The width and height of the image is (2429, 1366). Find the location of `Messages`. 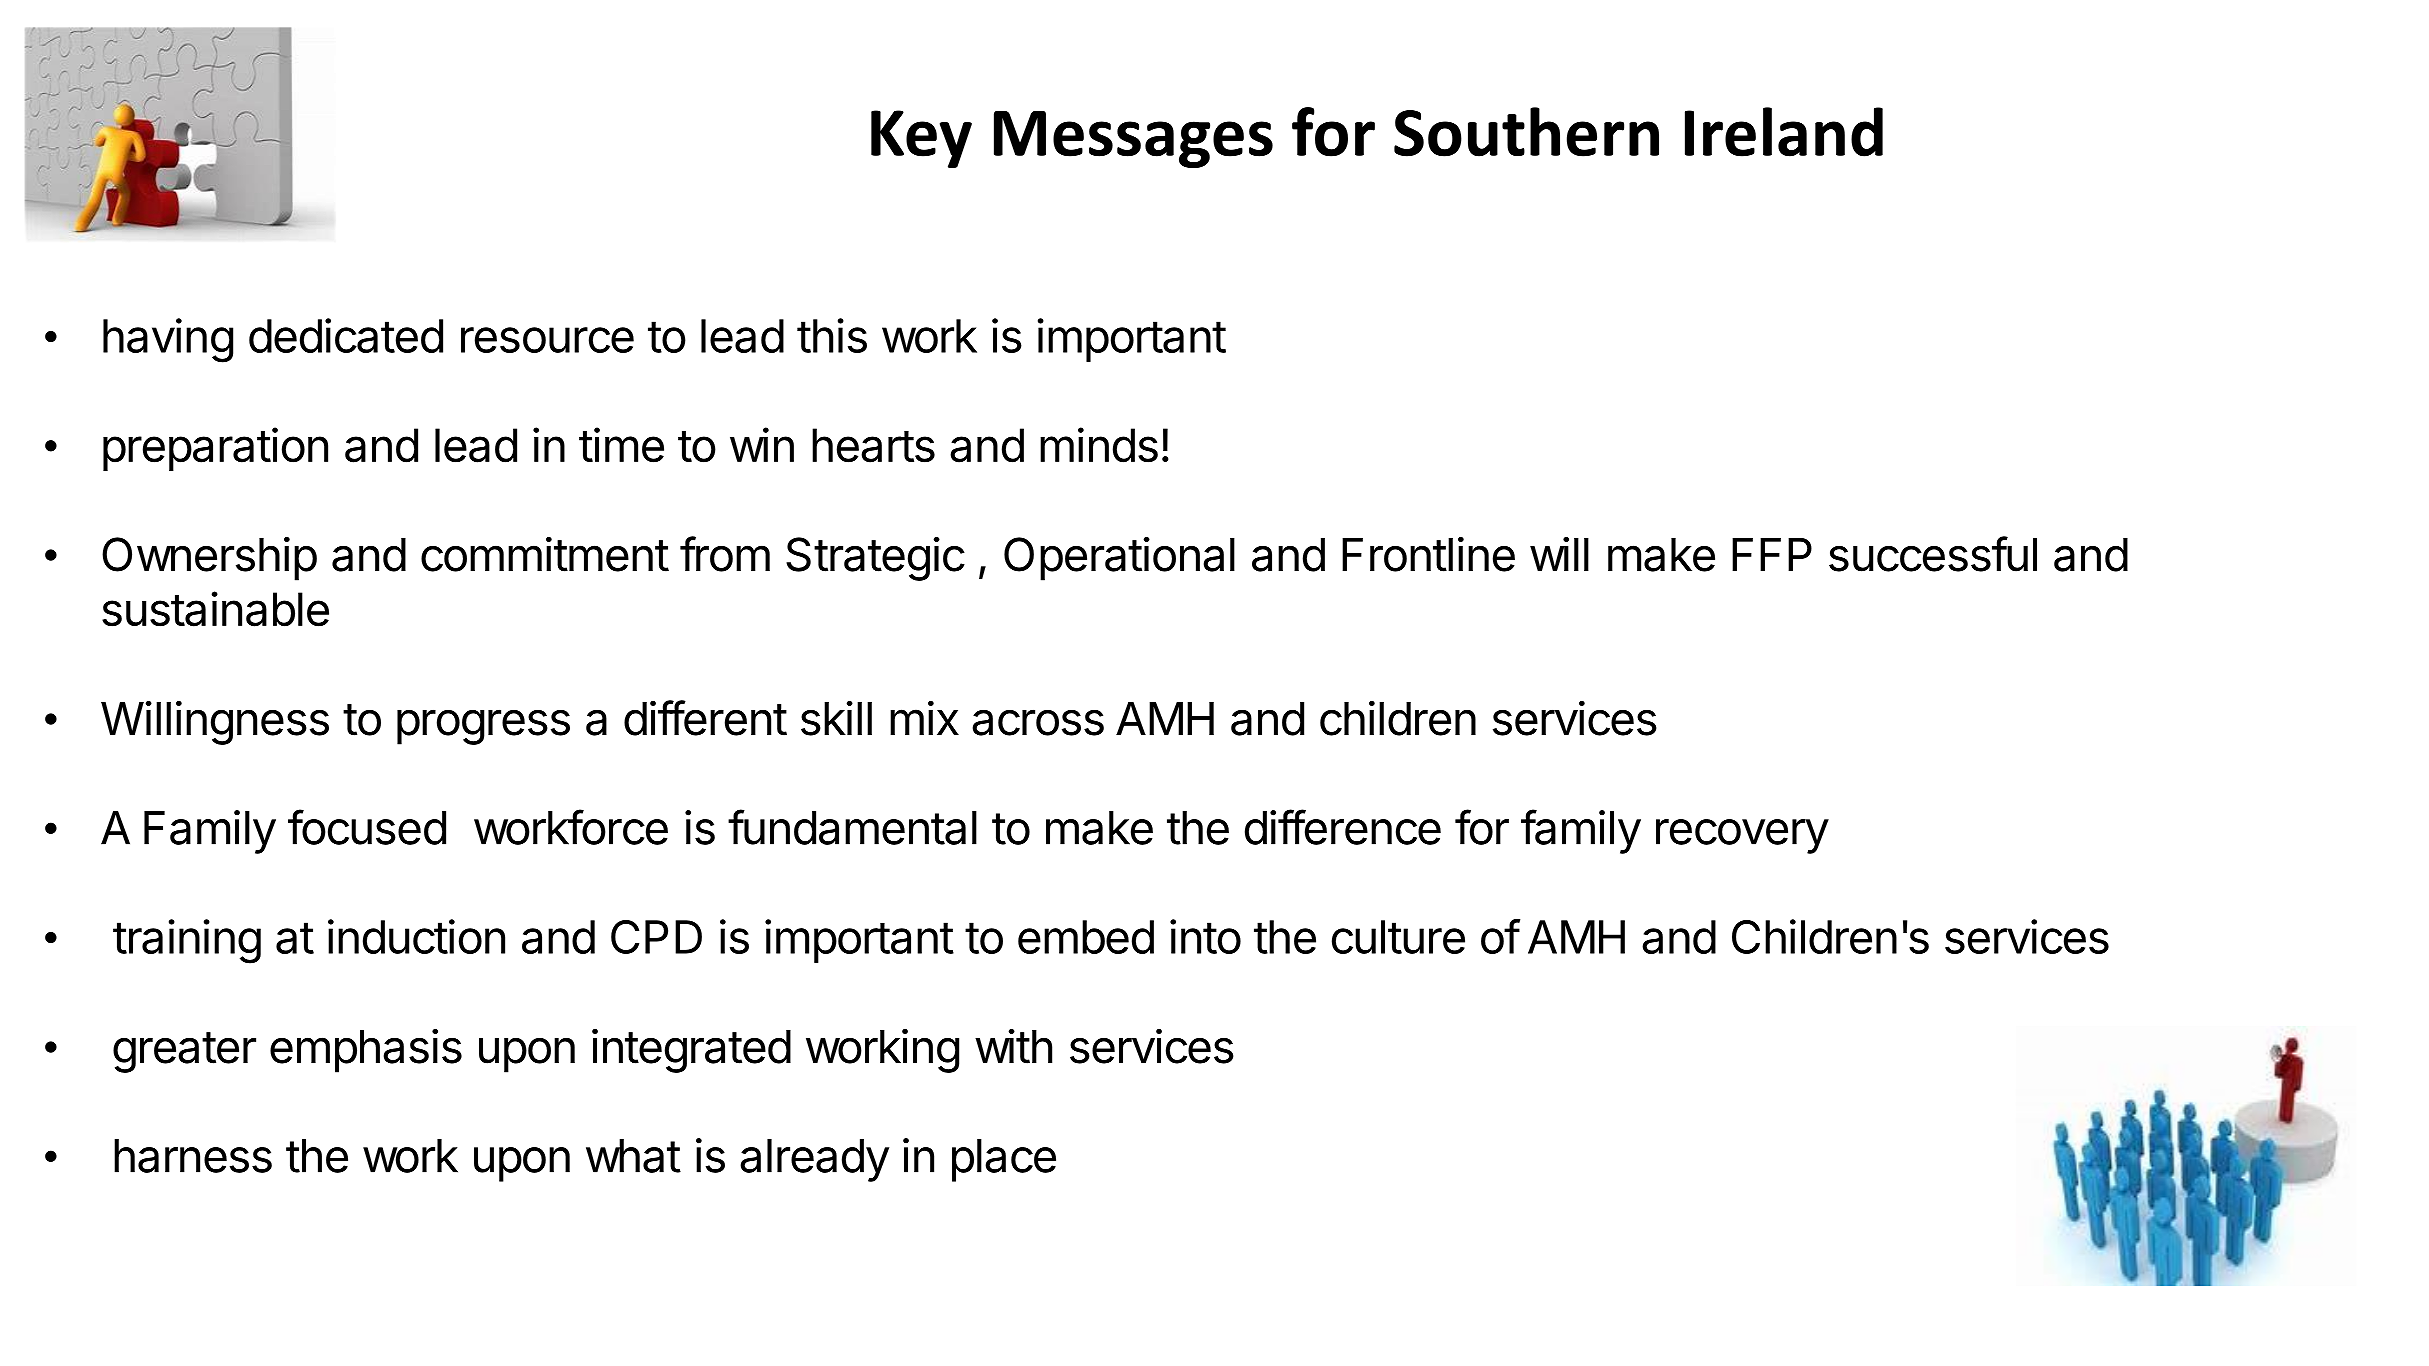

Messages is located at coordinates (1133, 139).
